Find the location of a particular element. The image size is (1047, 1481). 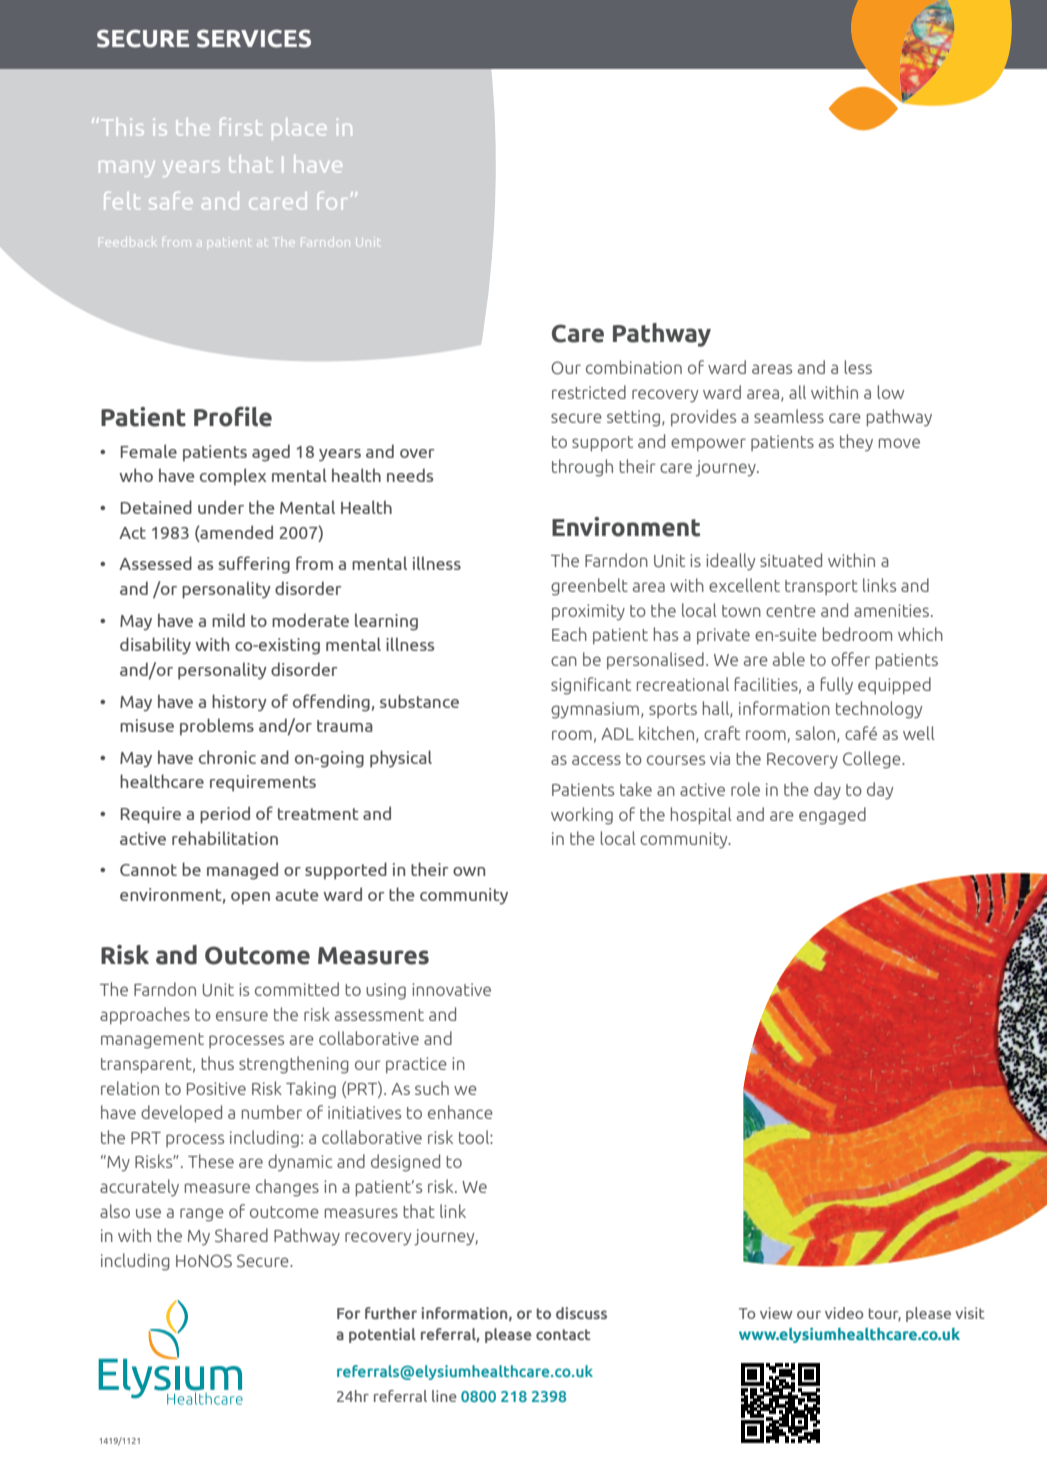

greenbelt is located at coordinates (589, 587).
